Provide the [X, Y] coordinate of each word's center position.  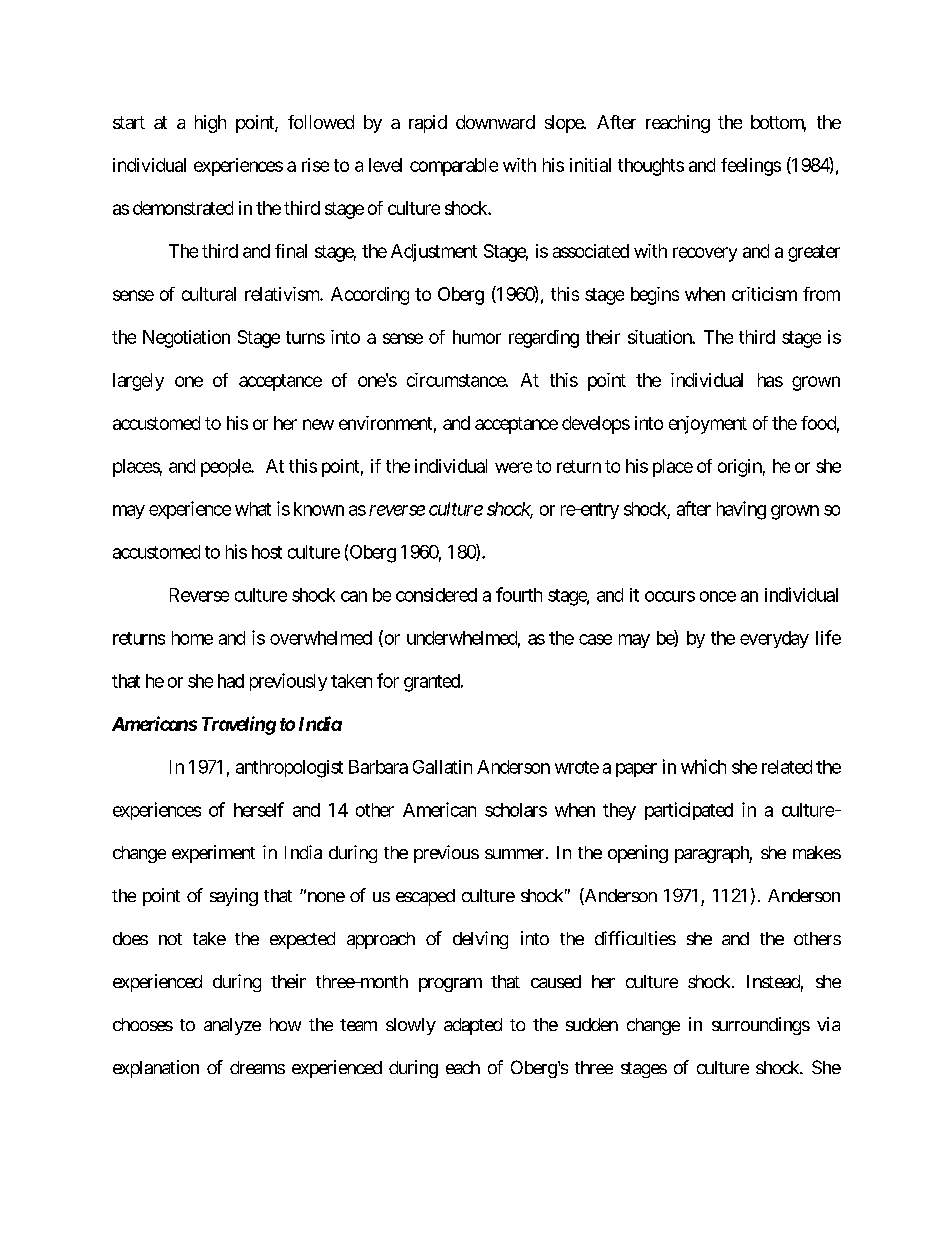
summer [514, 854]
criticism [764, 294]
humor [477, 337]
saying [234, 897]
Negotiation [186, 339]
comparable [454, 167]
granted [433, 683]
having [741, 510]
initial [590, 165]
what [253, 509]
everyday [774, 639]
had [231, 681]
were [513, 467]
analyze [232, 1026]
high [210, 124]
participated [689, 811]
